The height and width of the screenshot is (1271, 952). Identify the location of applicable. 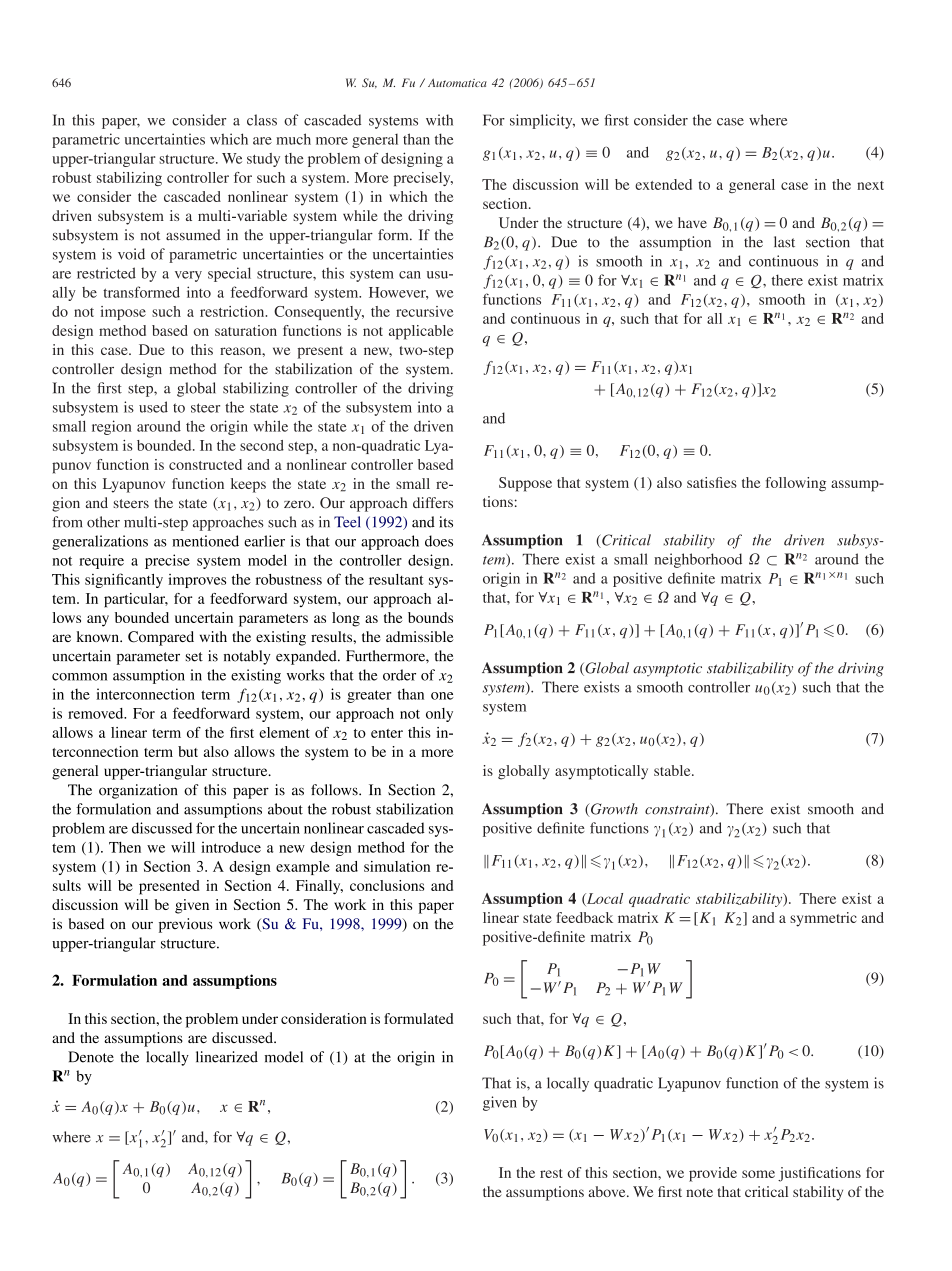
(421, 332).
